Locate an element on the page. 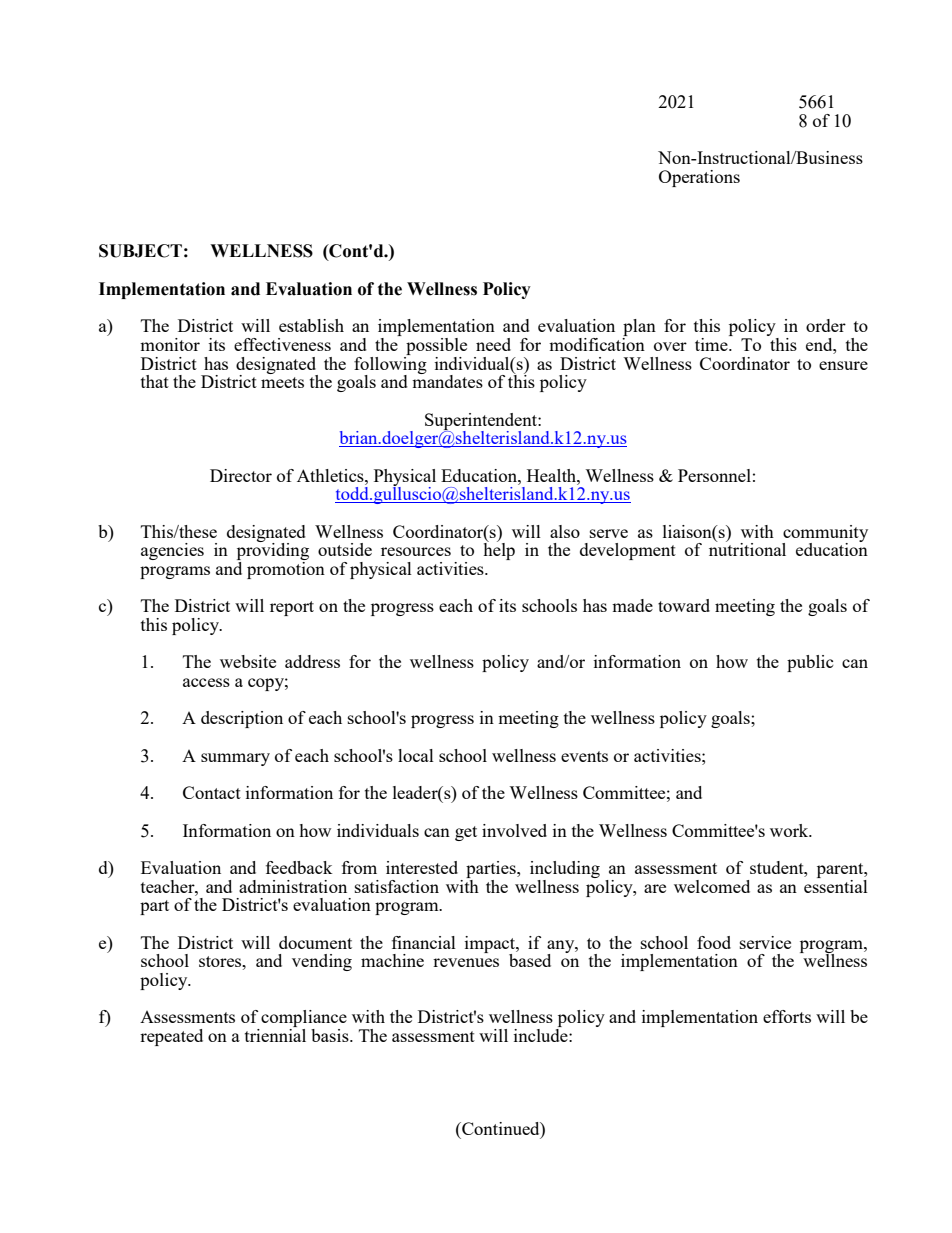 This page has height=1233, width=952. efforts is located at coordinates (787, 1016).
